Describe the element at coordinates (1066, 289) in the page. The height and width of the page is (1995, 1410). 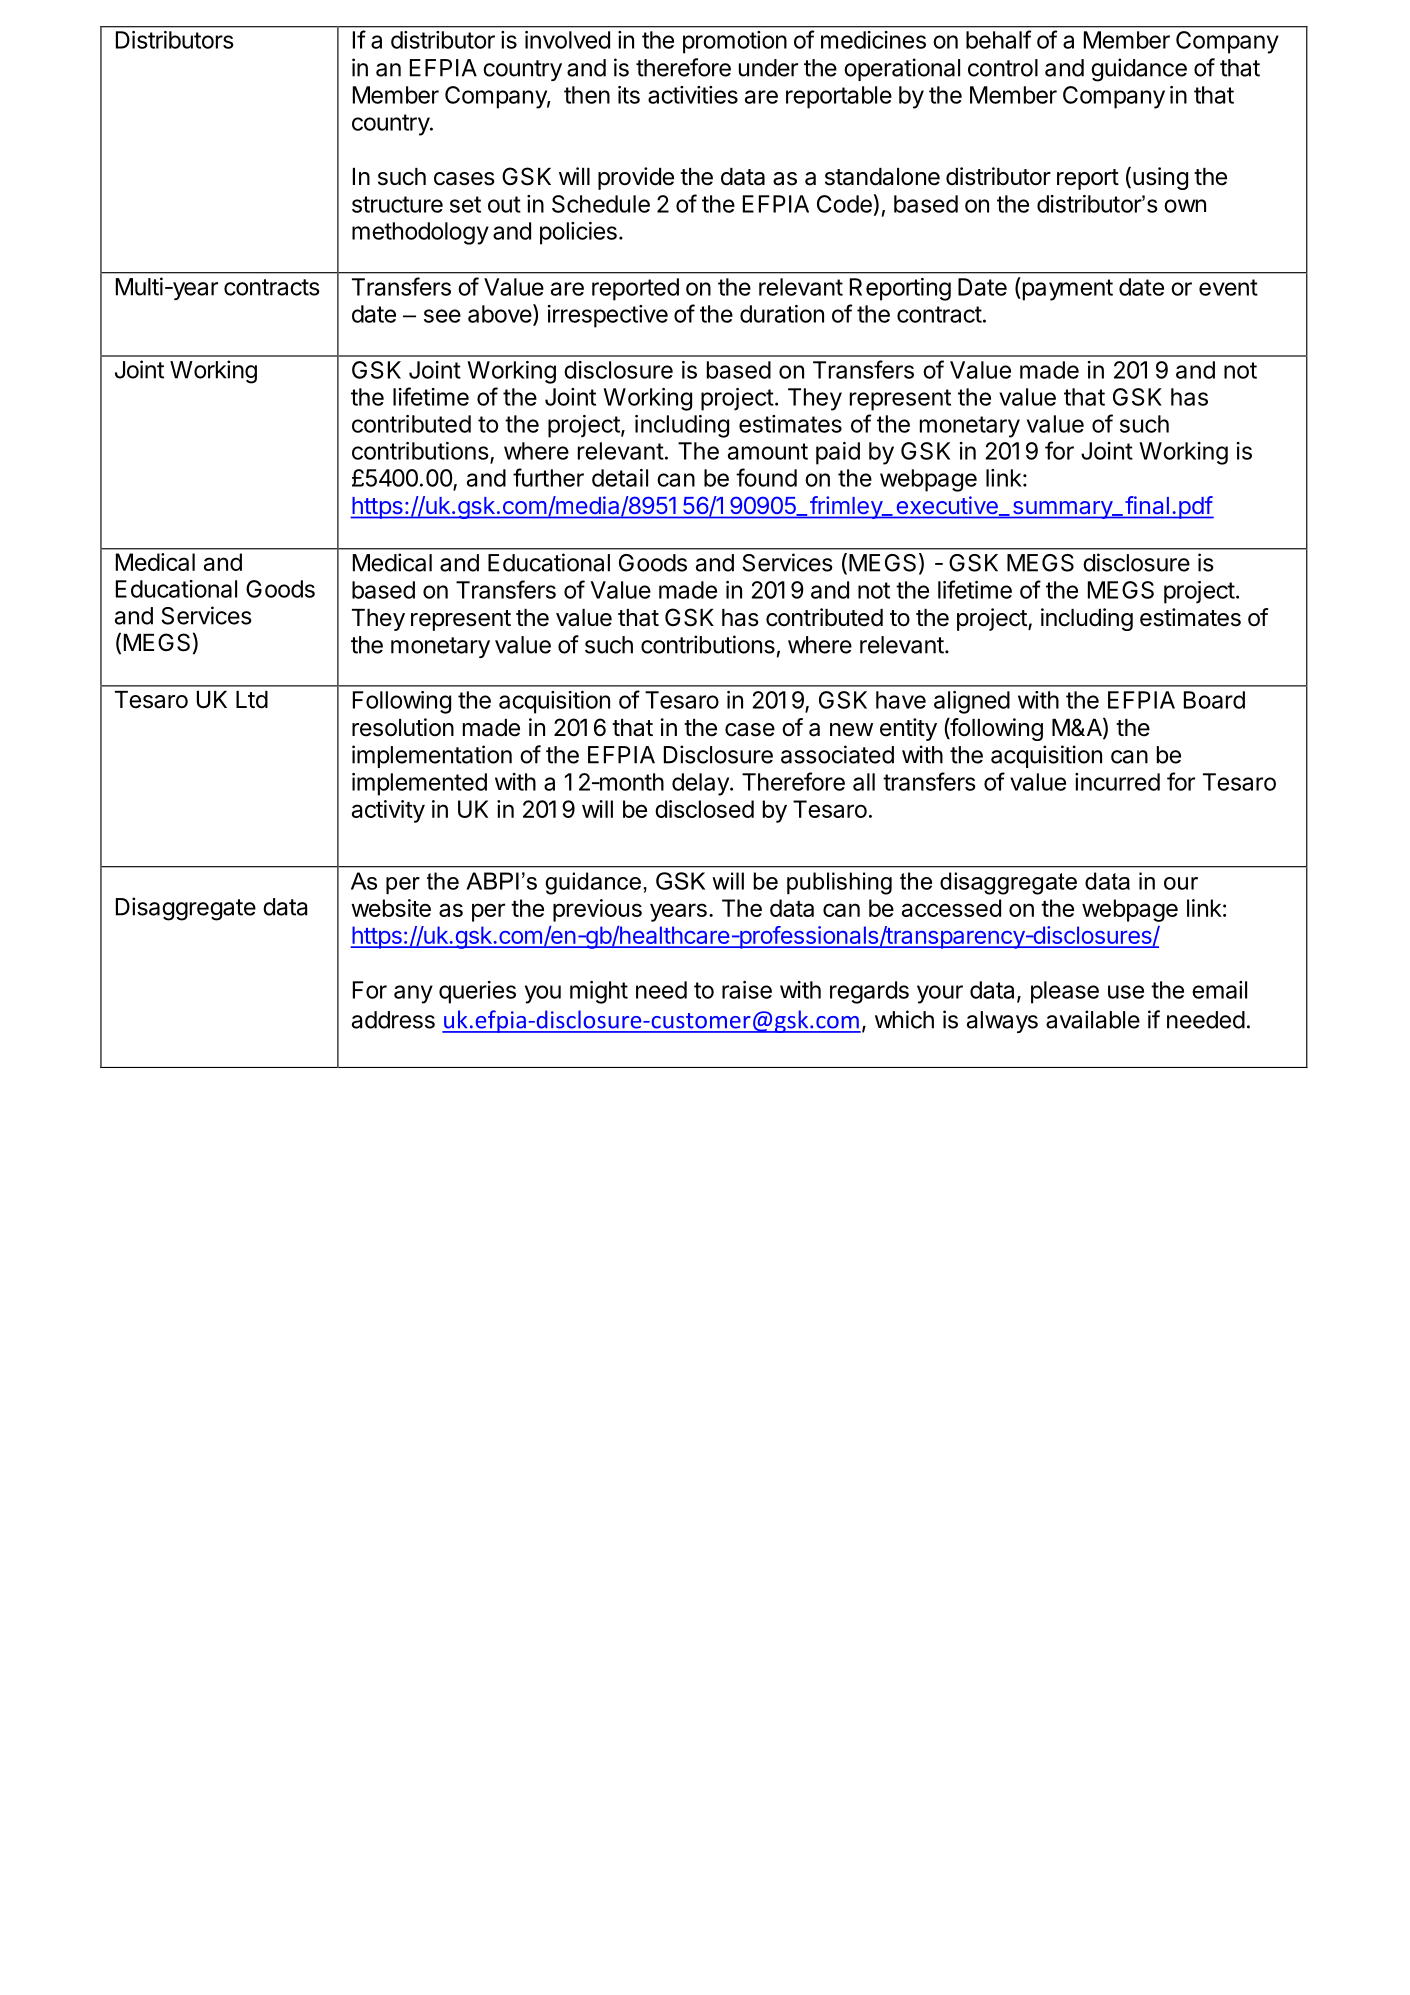
I see `payment` at that location.
